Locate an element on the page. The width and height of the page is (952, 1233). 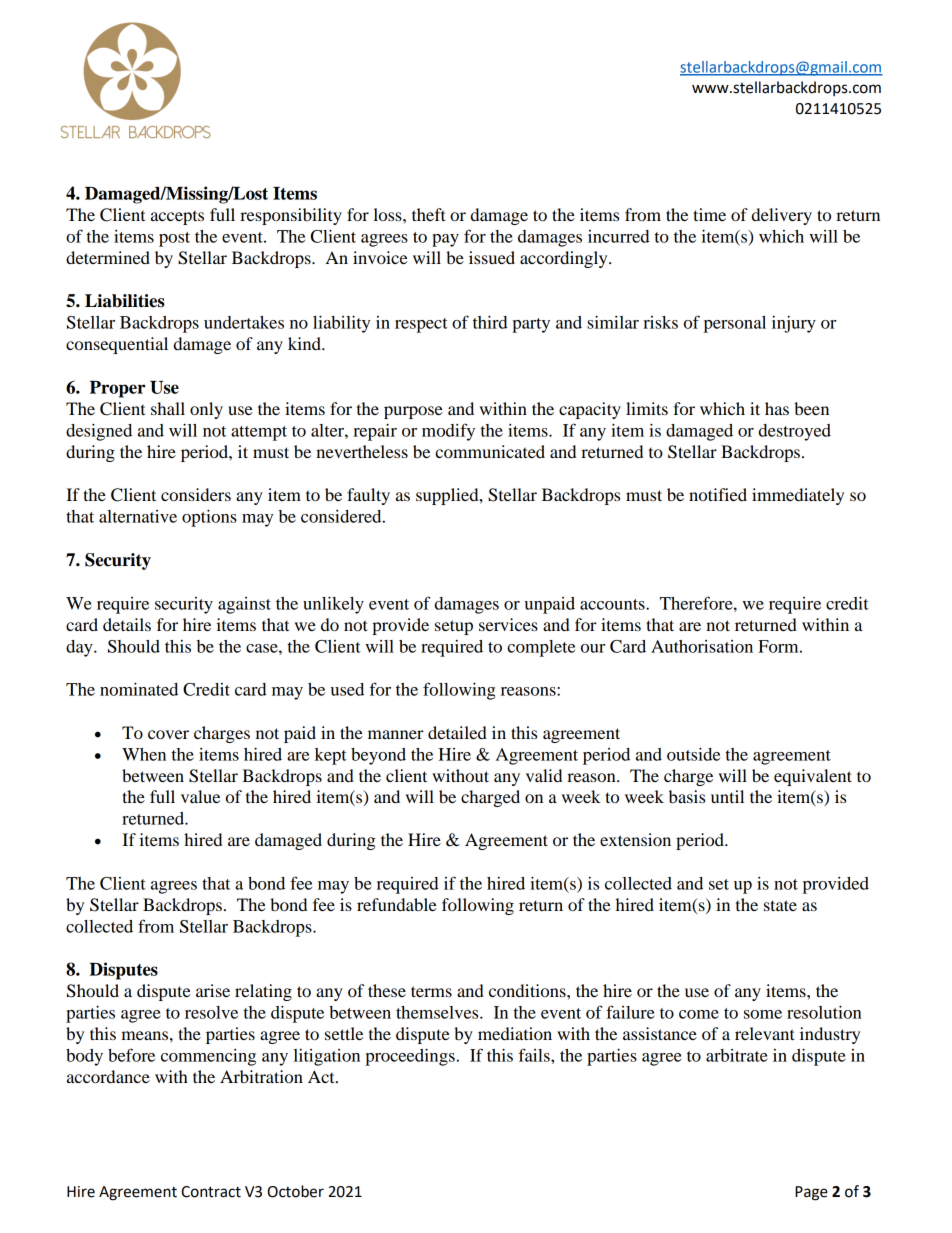
setup is located at coordinates (454, 627).
